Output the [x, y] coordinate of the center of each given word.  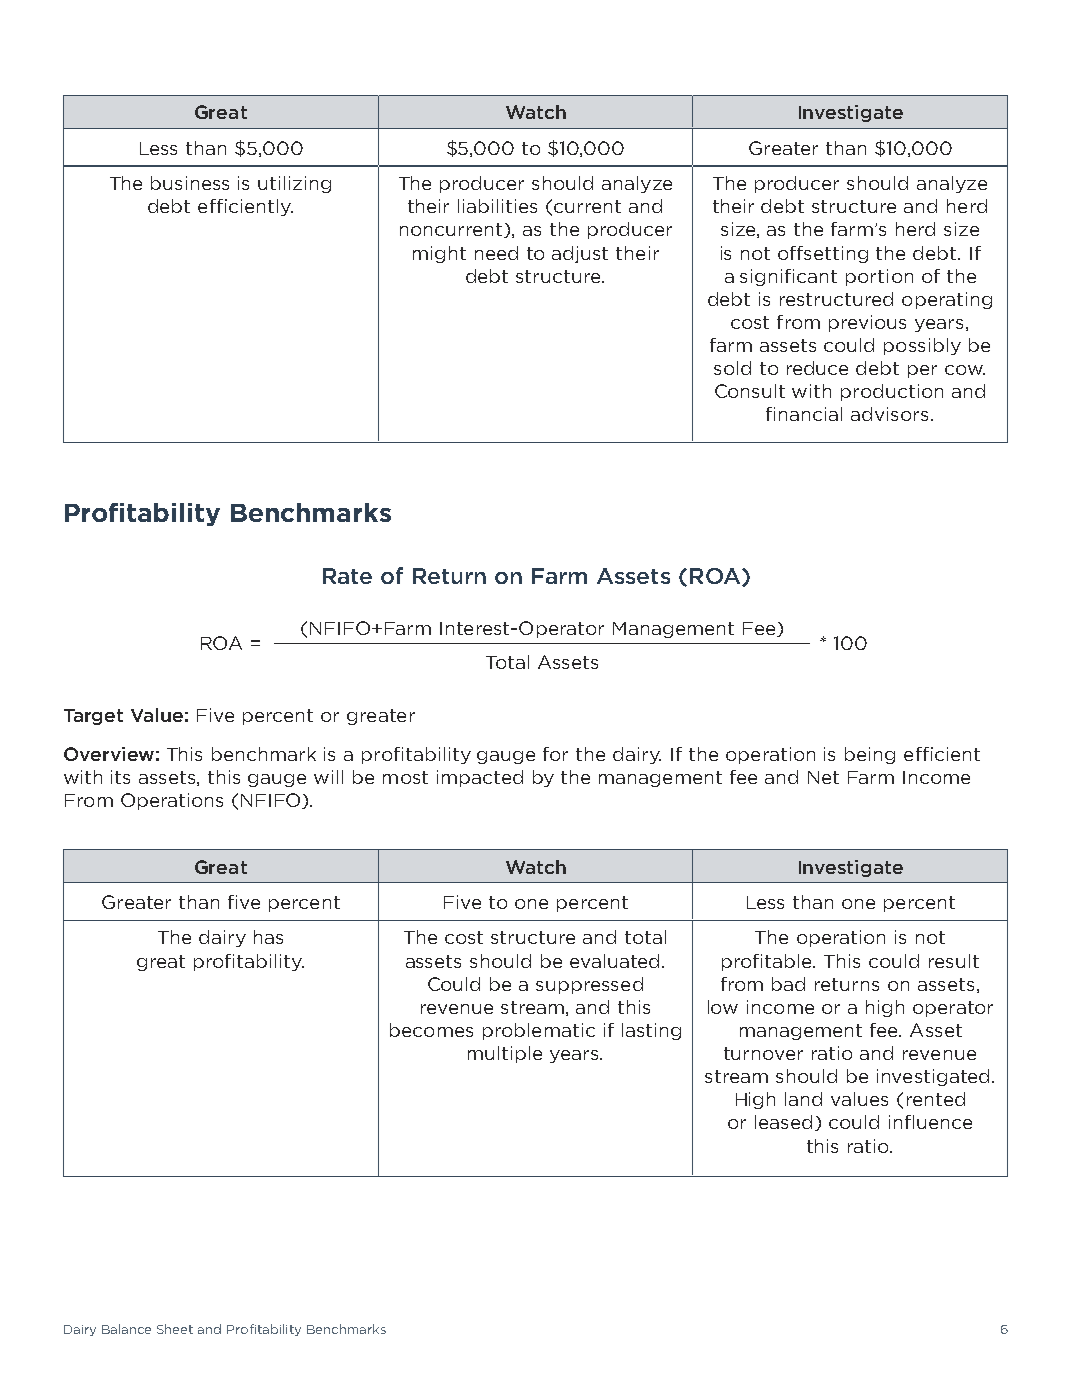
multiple [505, 1054]
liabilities [497, 206]
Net [823, 777]
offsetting [823, 254]
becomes [431, 1030]
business [190, 183]
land [803, 1099]
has [268, 937]
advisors [891, 414]
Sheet [175, 1329]
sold [732, 368]
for [555, 754]
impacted [480, 778]
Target [93, 717]
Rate [347, 576]
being [870, 755]
